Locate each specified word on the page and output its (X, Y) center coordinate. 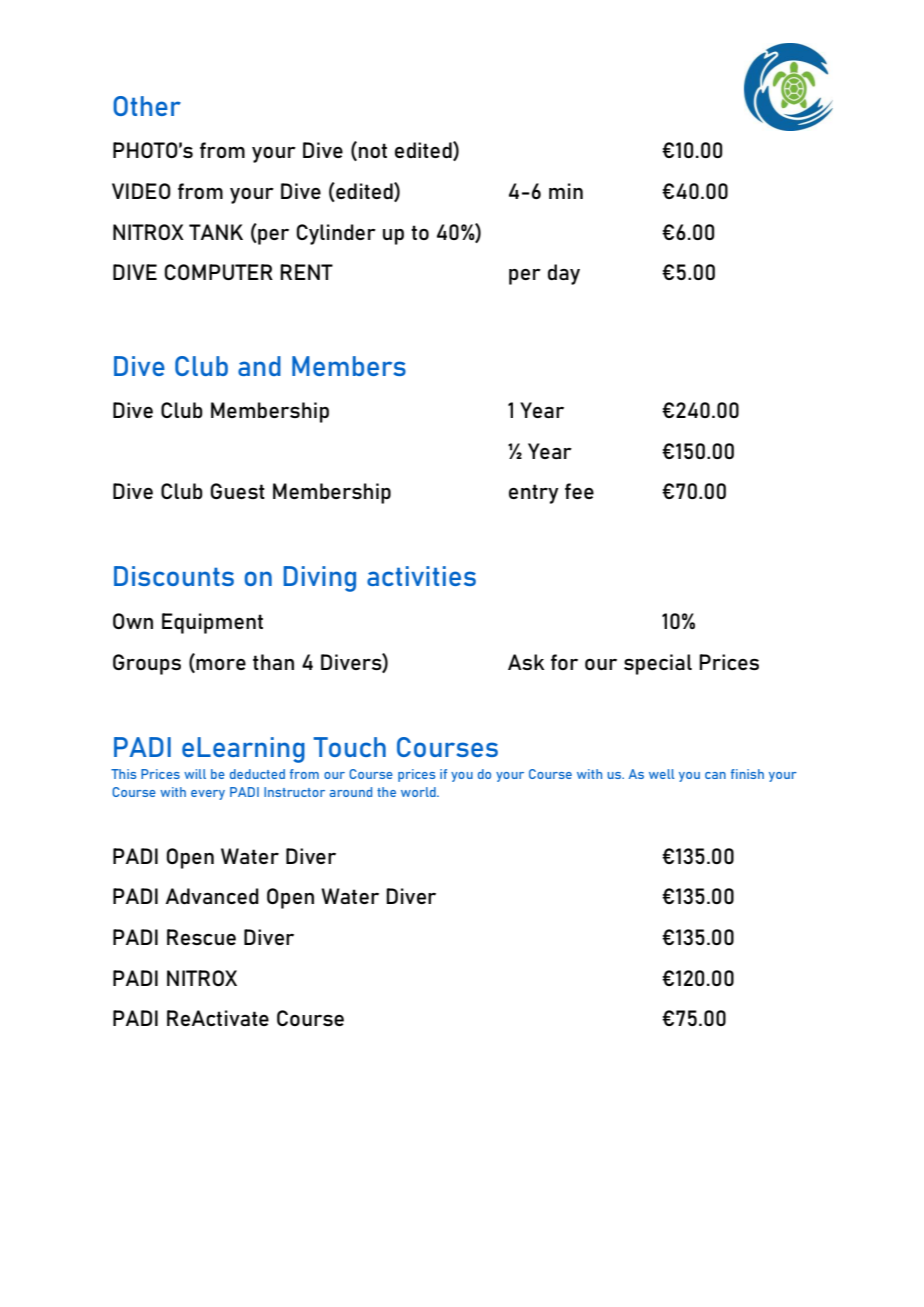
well (661, 774)
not (373, 150)
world (419, 792)
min (566, 191)
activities (421, 576)
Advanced (212, 896)
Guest (237, 491)
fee (579, 491)
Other (147, 106)
